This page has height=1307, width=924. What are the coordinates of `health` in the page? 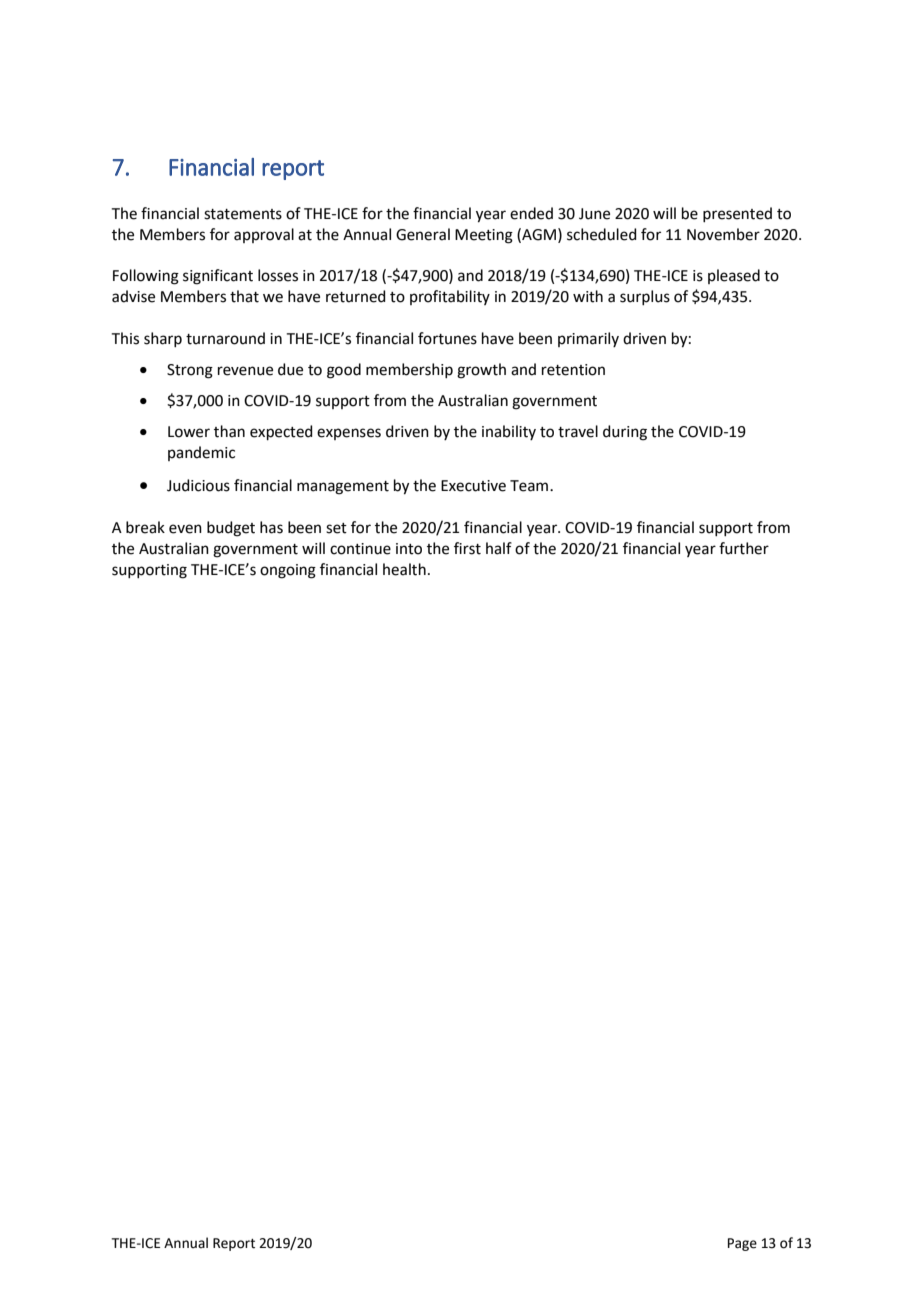 It's located at (404, 569).
